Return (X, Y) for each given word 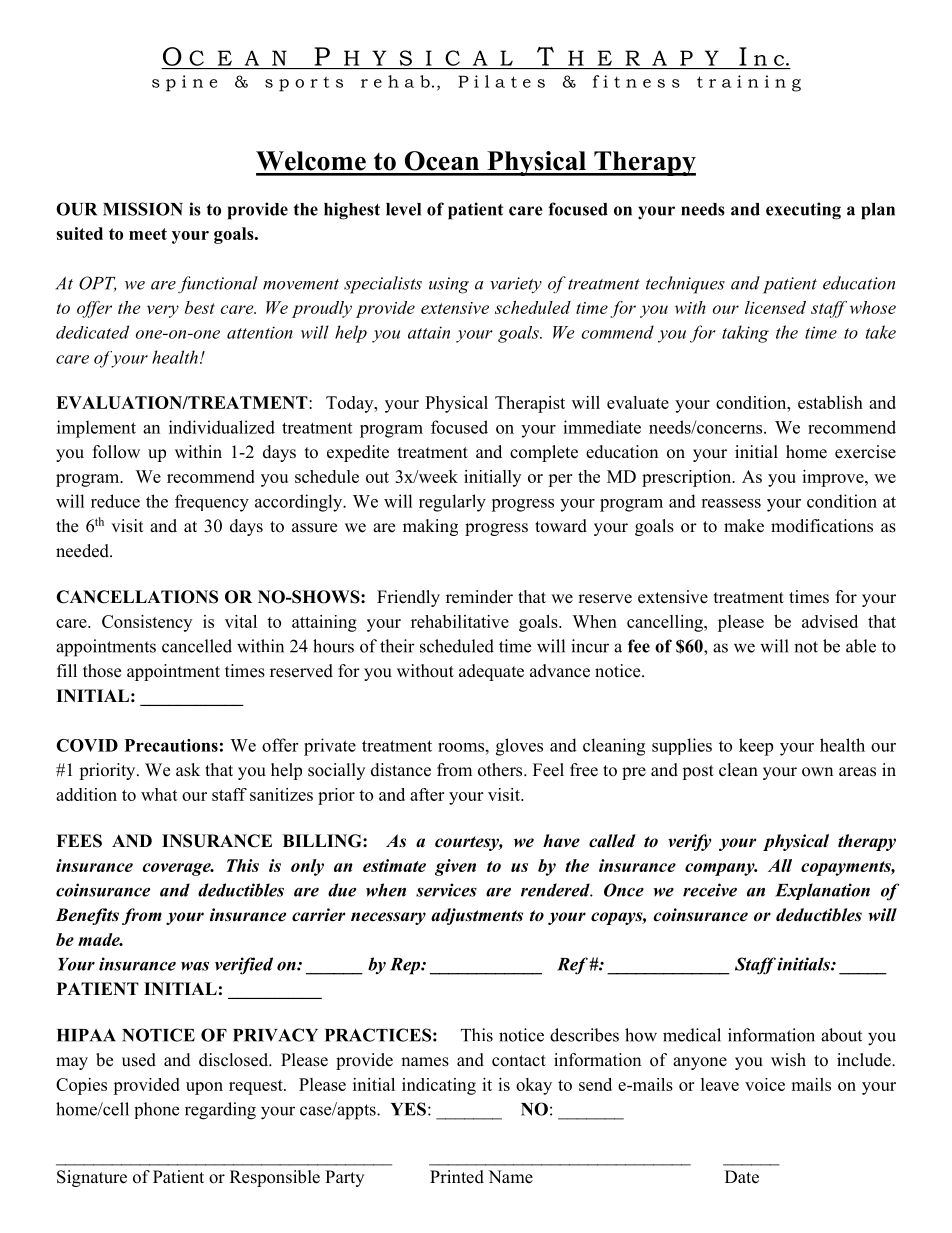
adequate (491, 672)
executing (803, 211)
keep (756, 747)
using (449, 285)
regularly (452, 503)
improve (834, 478)
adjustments (477, 916)
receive (710, 890)
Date (742, 1177)
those (102, 671)
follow (116, 452)
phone (156, 1110)
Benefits (87, 916)
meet (148, 234)
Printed (457, 1177)
